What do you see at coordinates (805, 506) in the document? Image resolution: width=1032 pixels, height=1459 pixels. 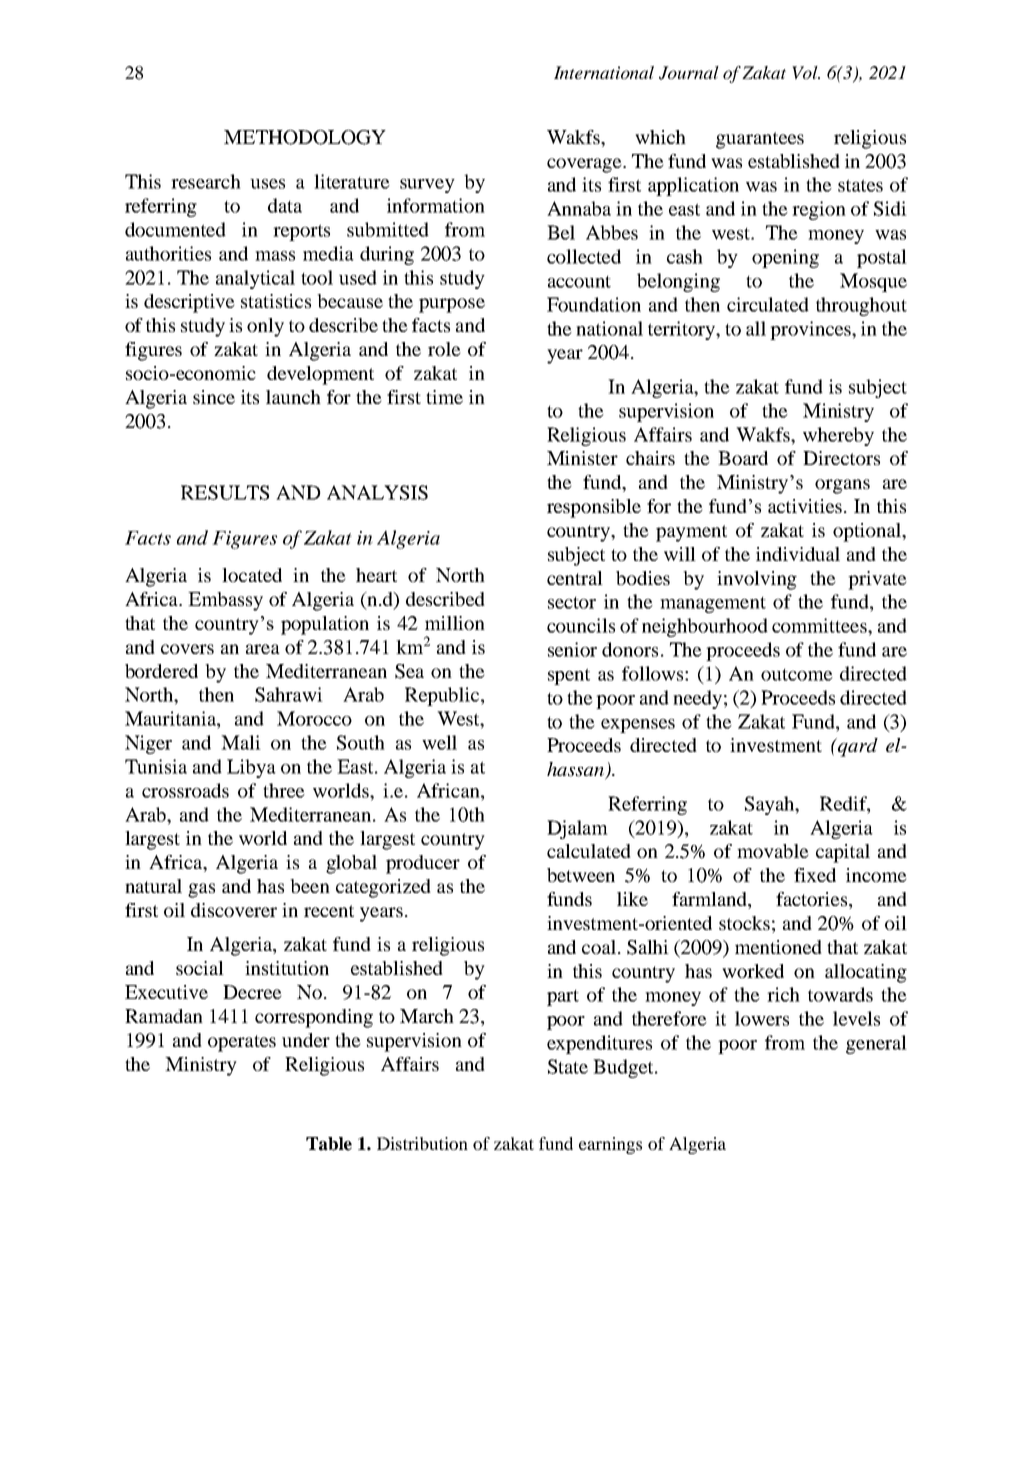 I see `activities` at bounding box center [805, 506].
